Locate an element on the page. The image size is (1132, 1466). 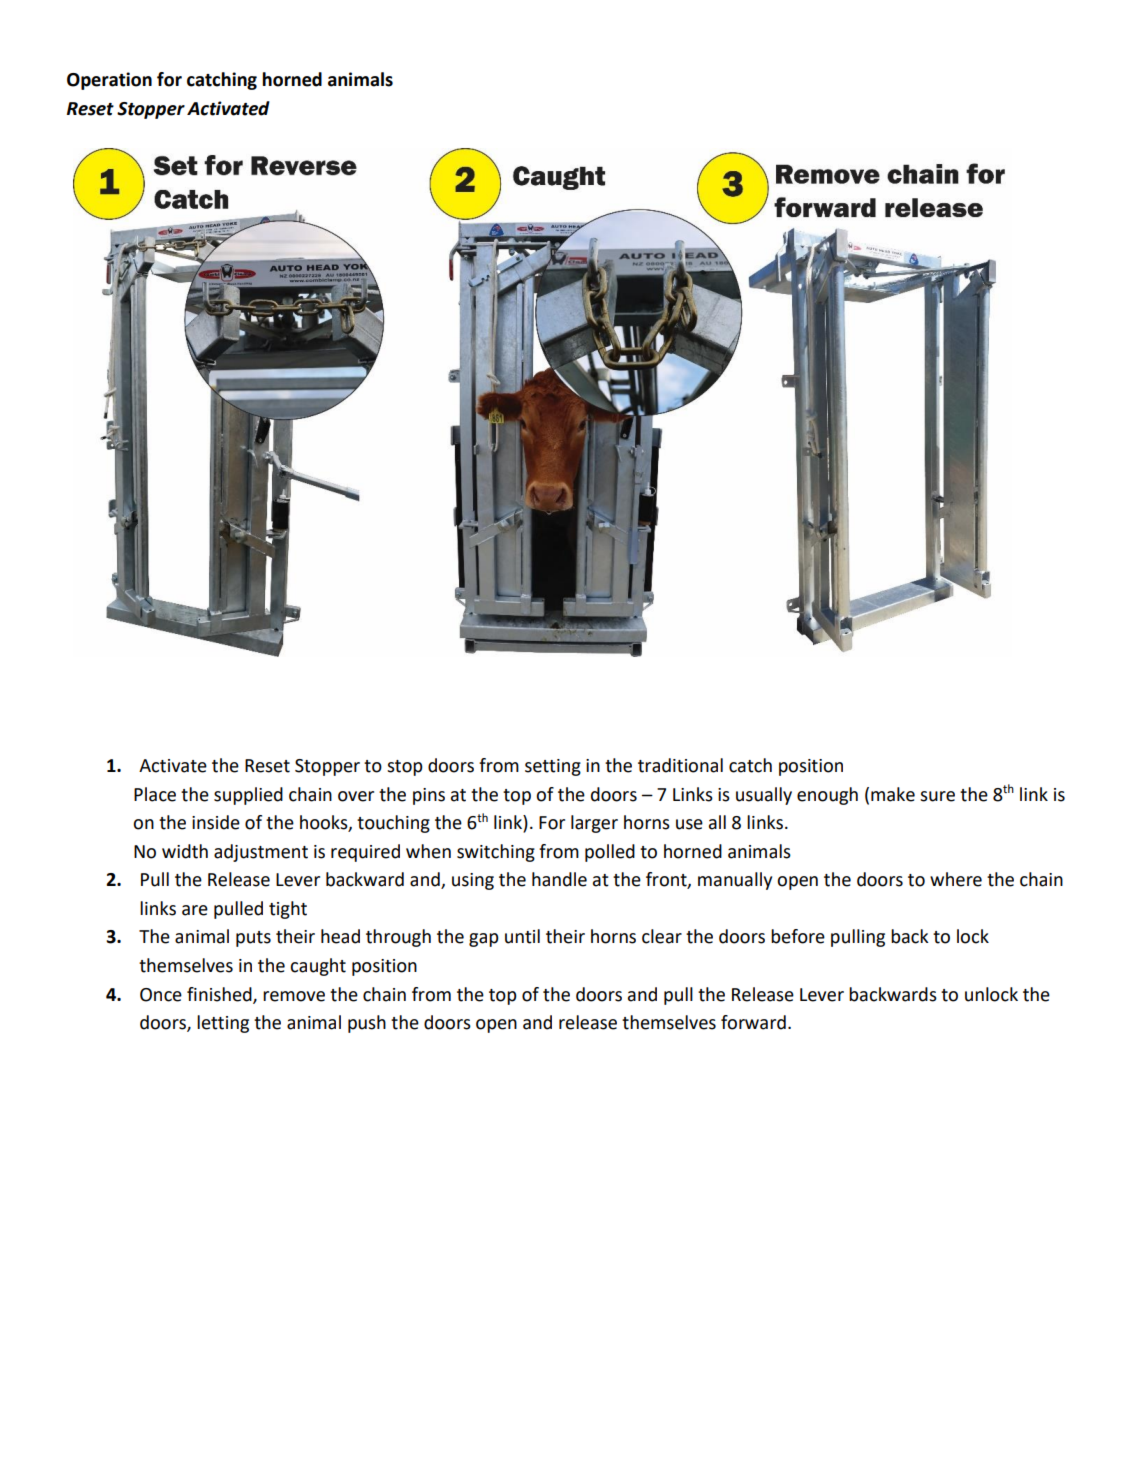
Operation is located at coordinates (109, 81).
